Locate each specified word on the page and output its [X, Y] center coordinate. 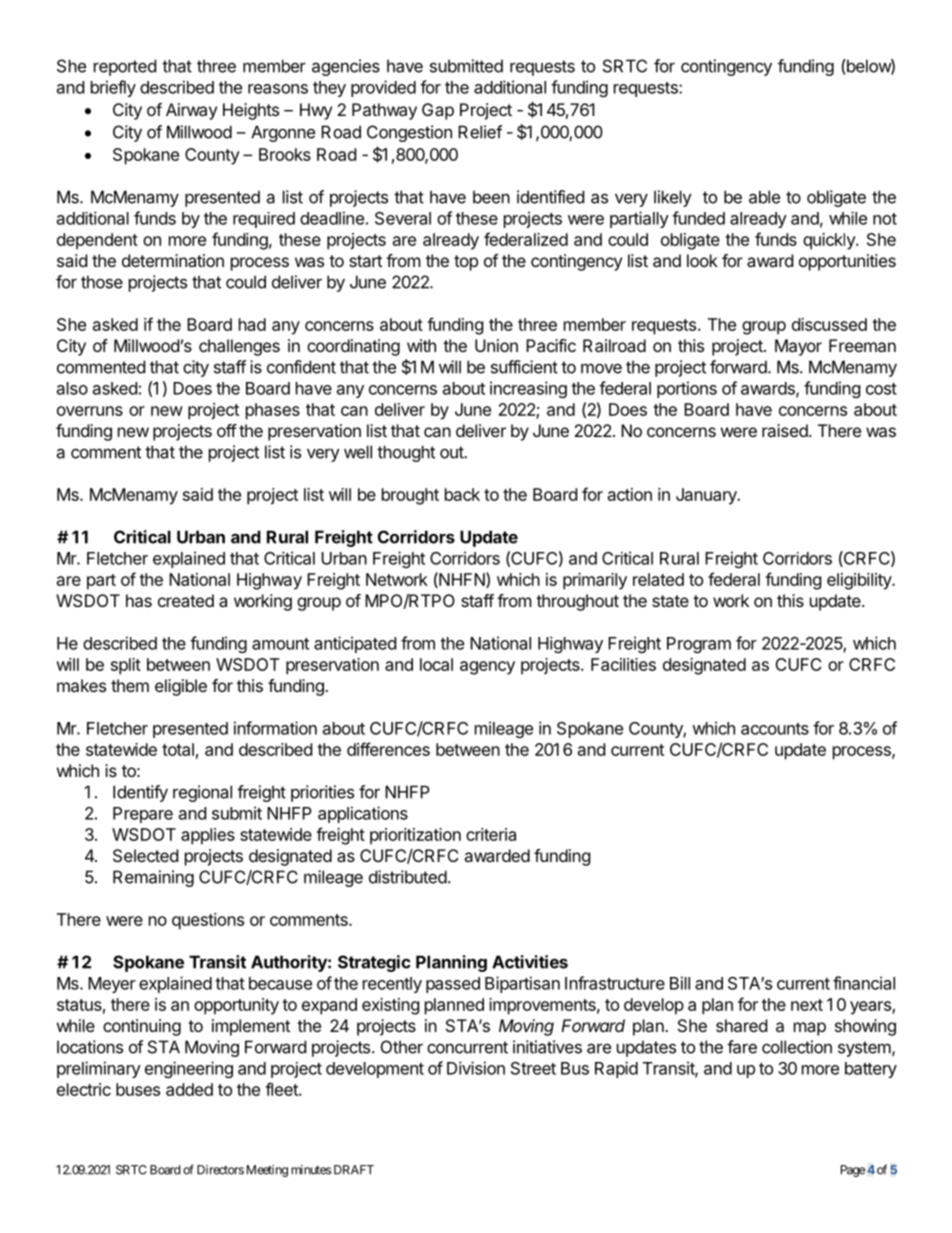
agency [487, 668]
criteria [491, 834]
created [186, 600]
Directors [220, 1170]
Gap [438, 111]
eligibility [860, 581]
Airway [191, 111]
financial [864, 983]
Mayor [798, 347]
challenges [239, 347]
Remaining [153, 878]
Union [496, 345]
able [764, 197]
